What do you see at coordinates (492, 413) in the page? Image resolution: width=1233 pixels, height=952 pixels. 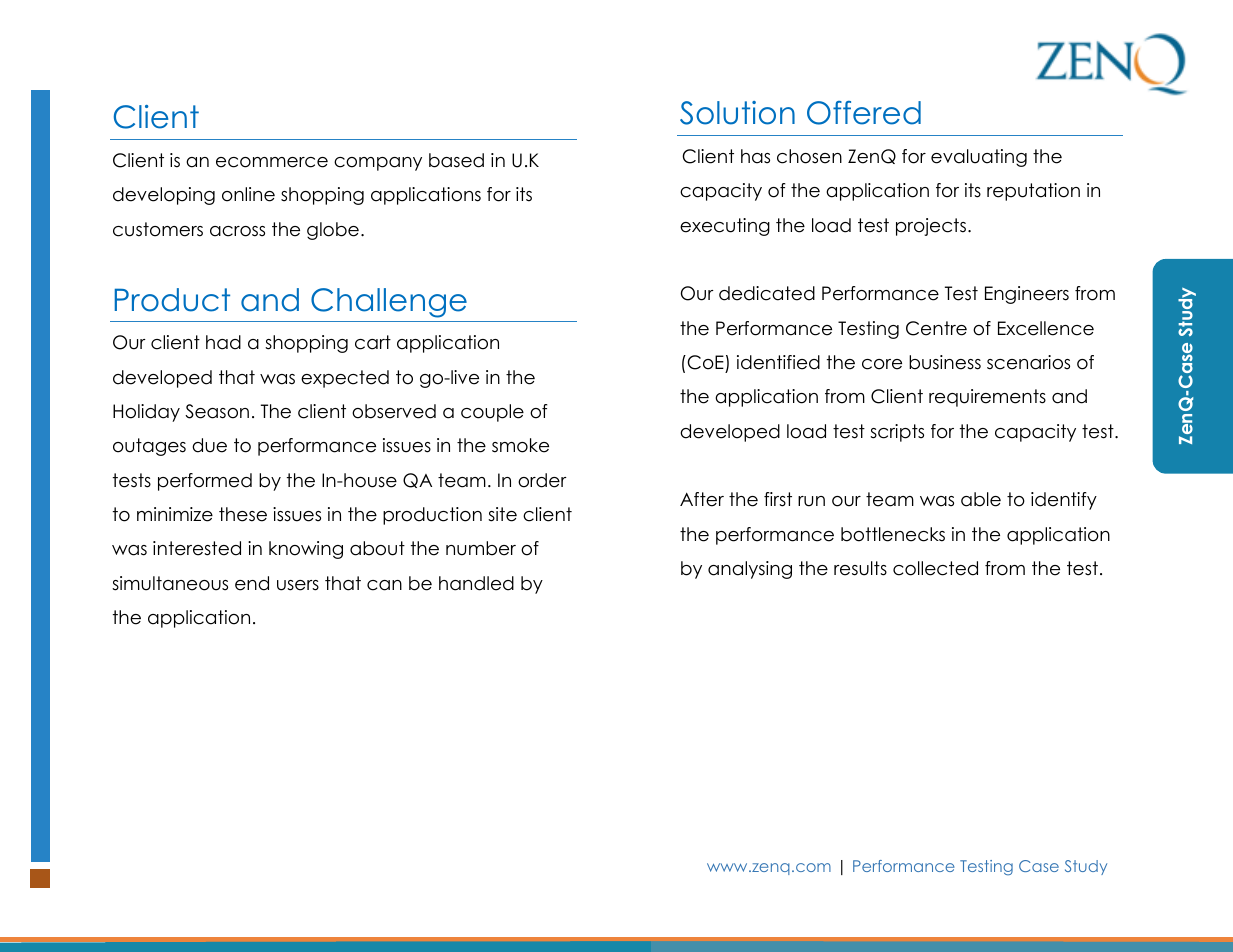 I see `couple` at bounding box center [492, 413].
